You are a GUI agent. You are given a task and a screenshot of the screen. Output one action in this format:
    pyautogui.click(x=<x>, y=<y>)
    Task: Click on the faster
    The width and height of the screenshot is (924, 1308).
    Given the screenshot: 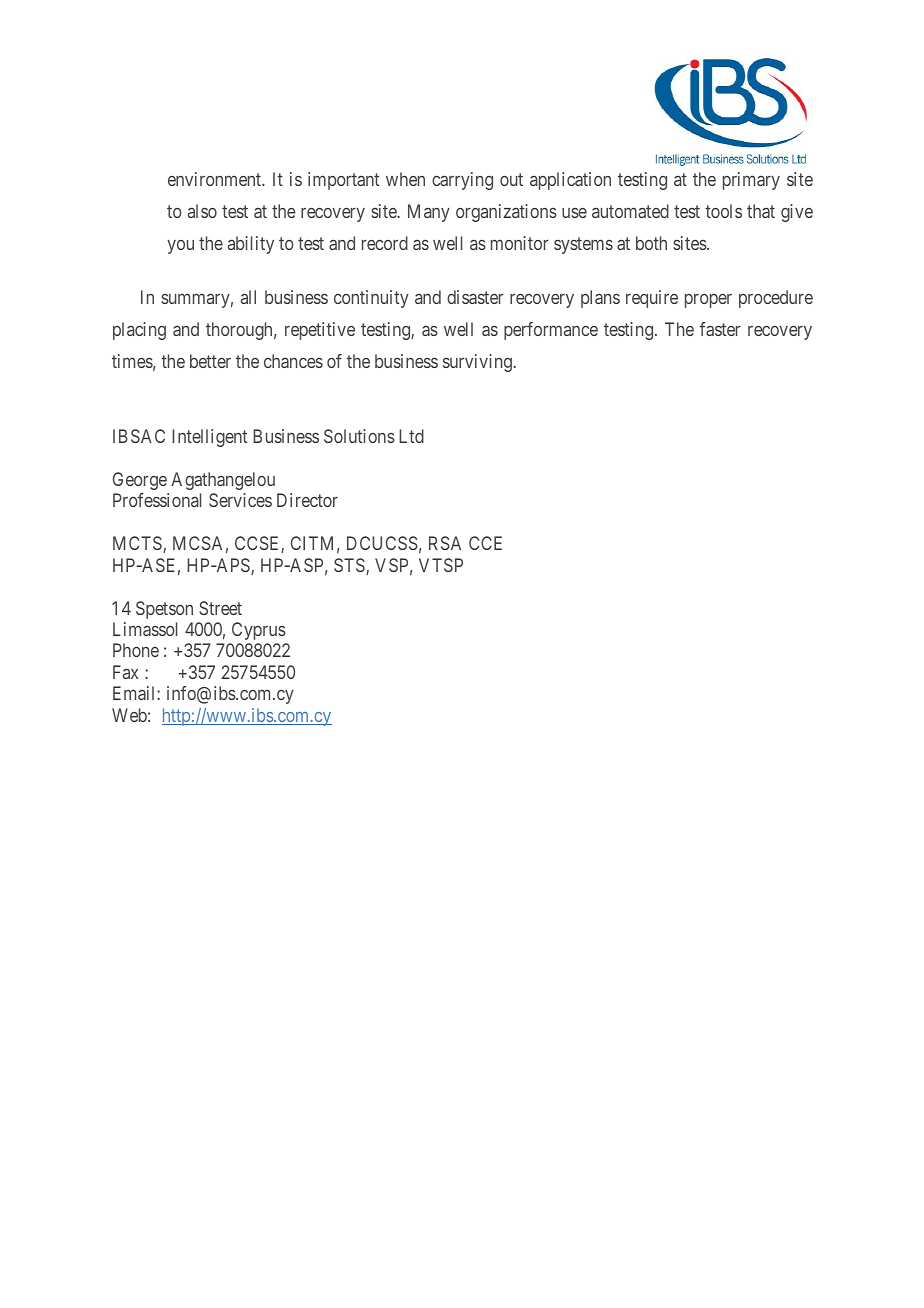 What is the action you would take?
    pyautogui.click(x=720, y=329)
